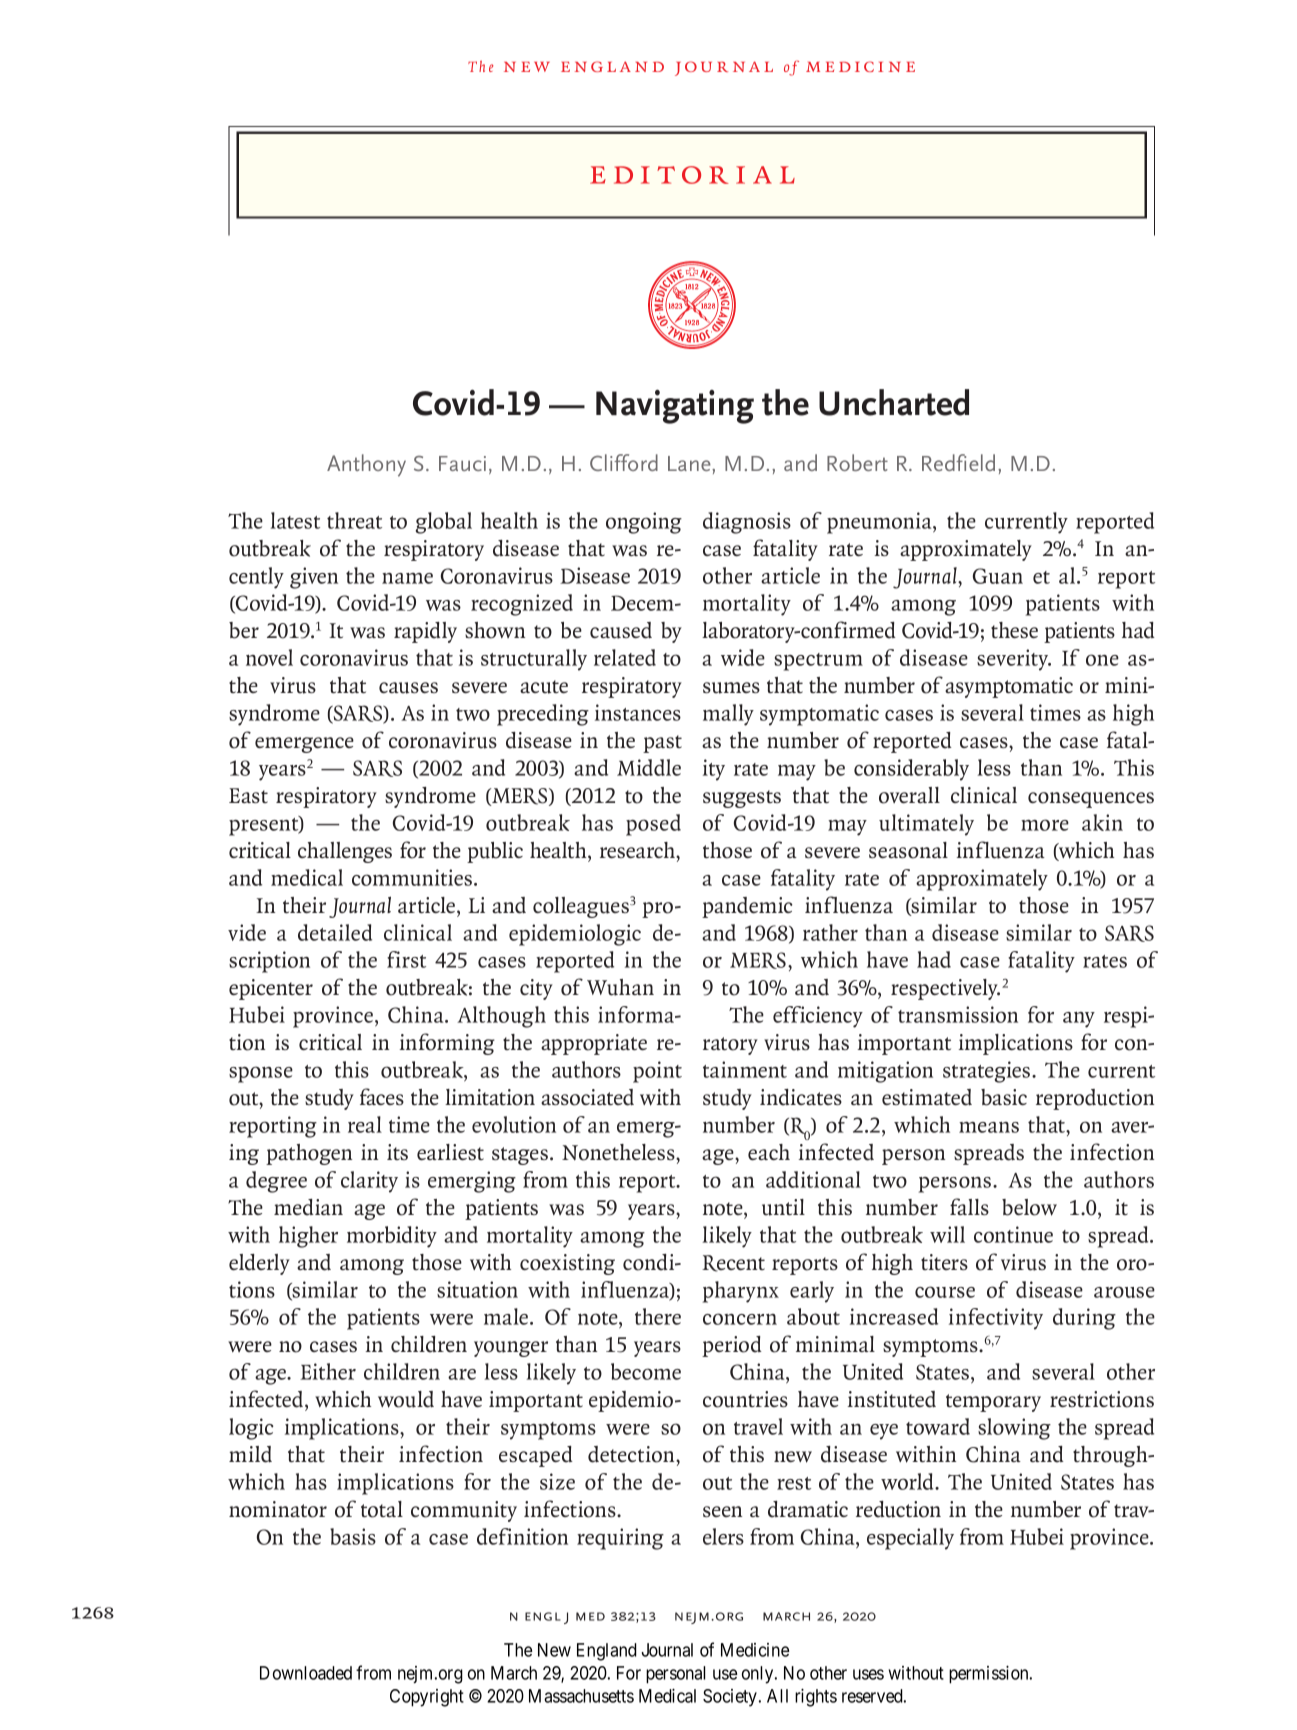  Describe the element at coordinates (653, 825) in the screenshot. I see `posed` at that location.
